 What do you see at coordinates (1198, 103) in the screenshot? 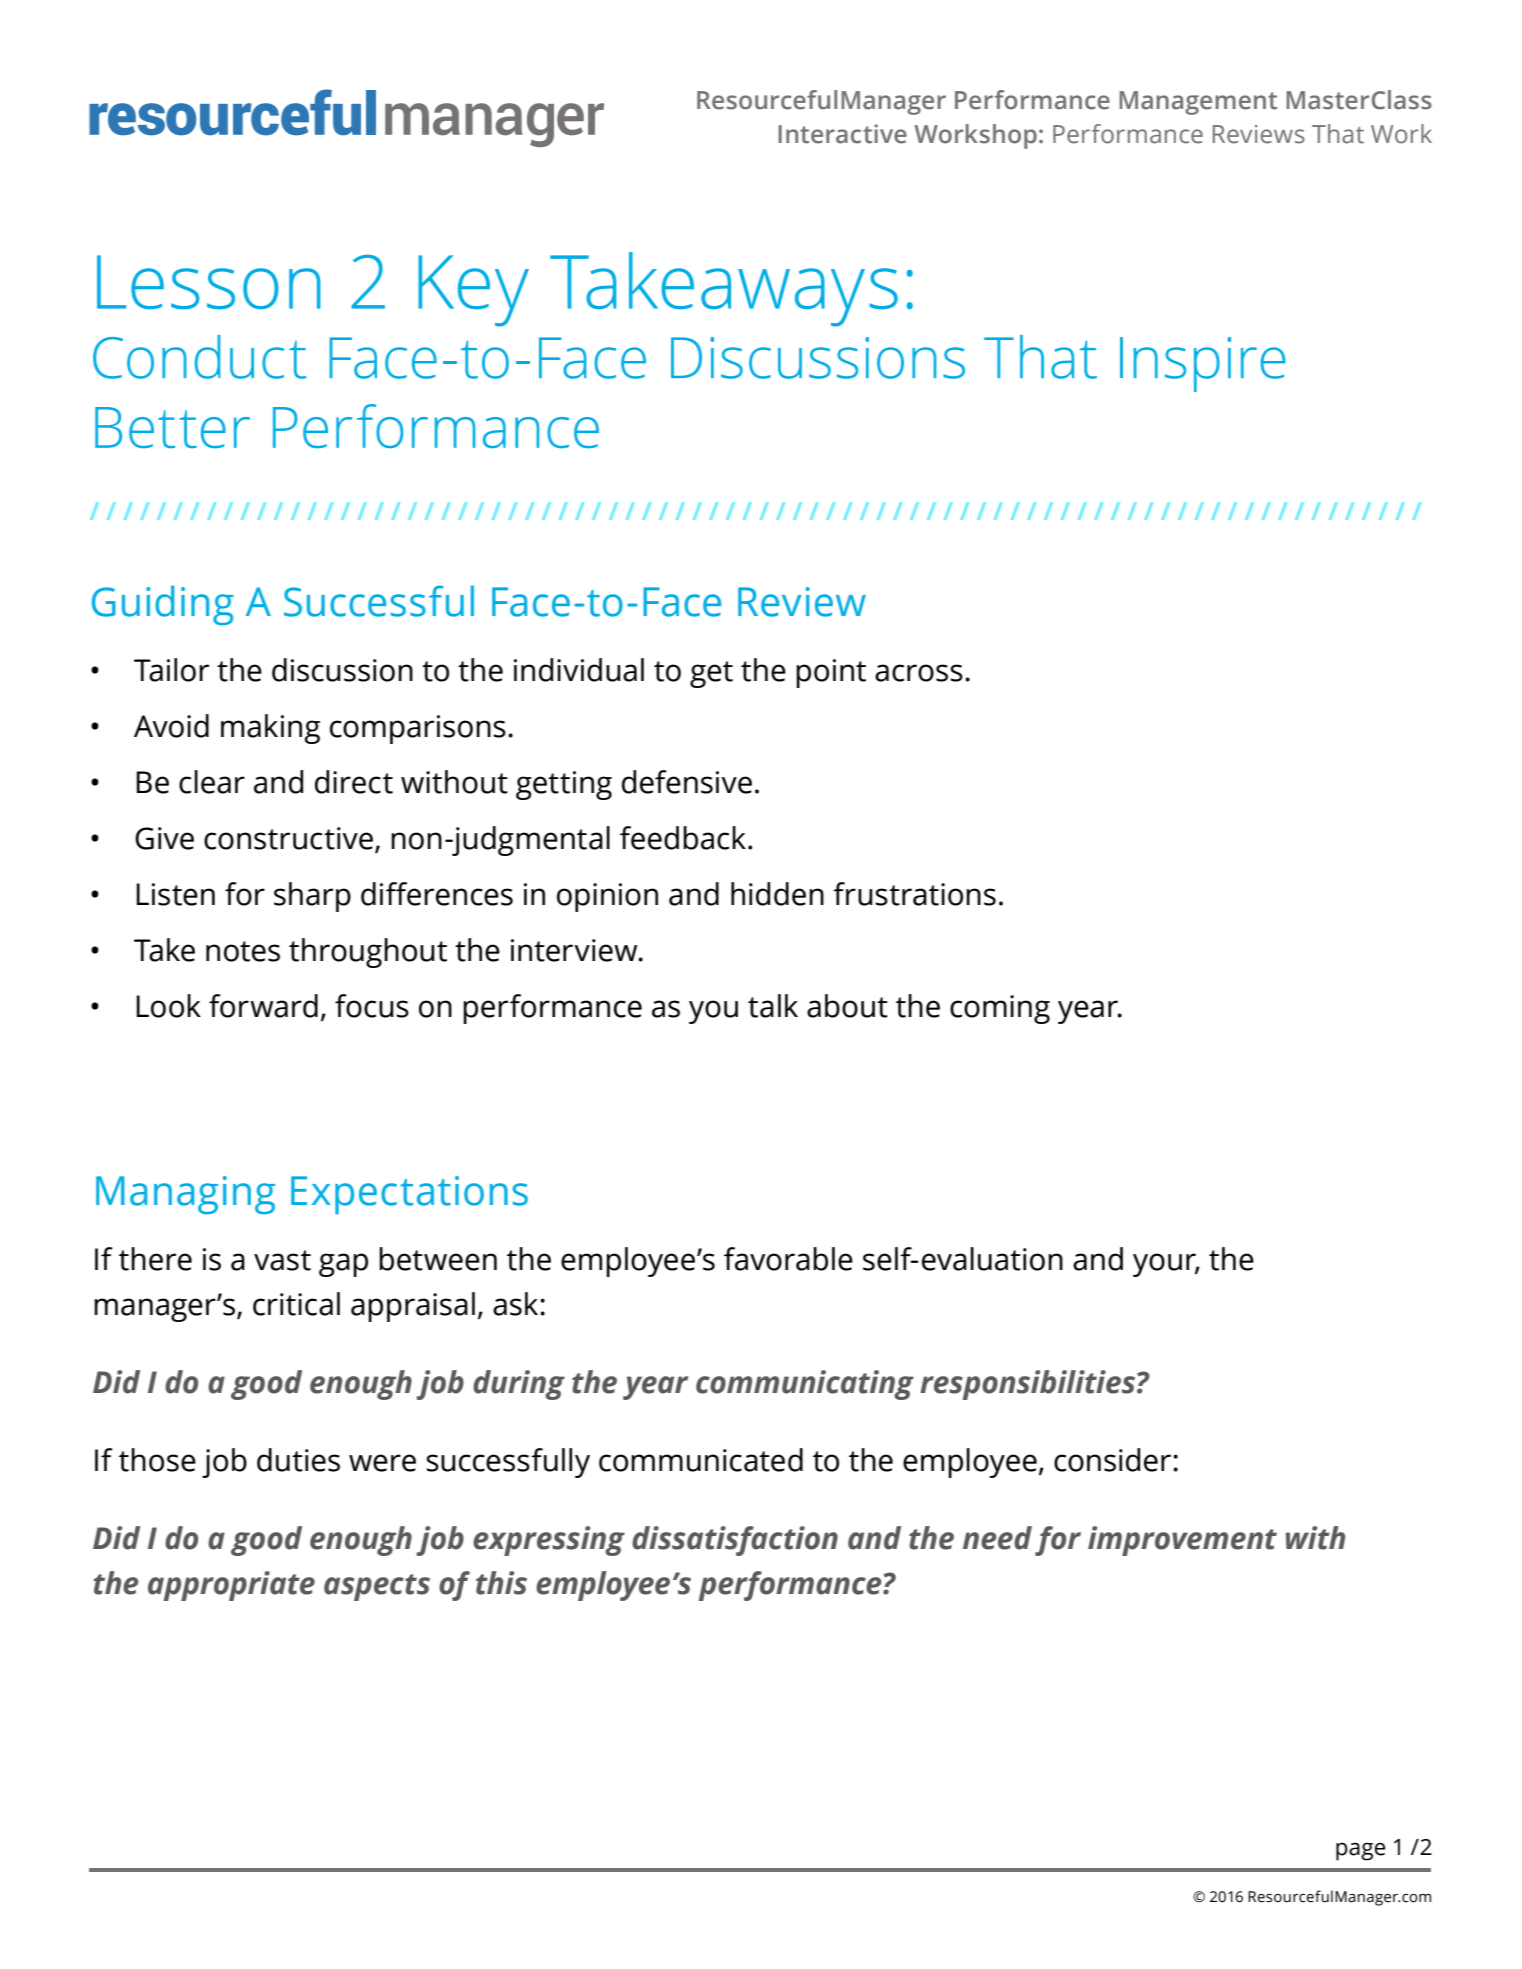
I see `Management` at bounding box center [1198, 103].
